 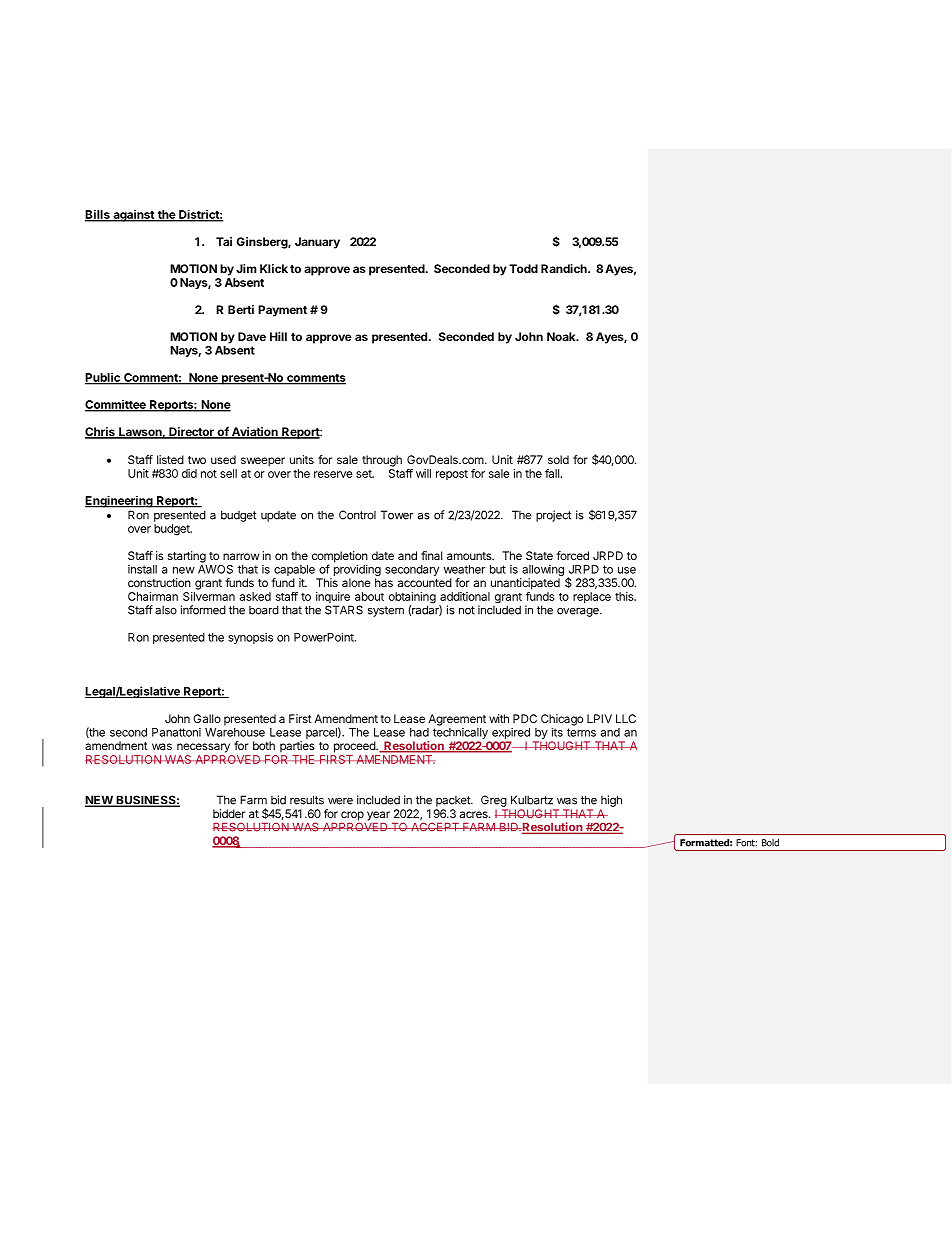 I want to click on Dave, so click(x=252, y=336).
